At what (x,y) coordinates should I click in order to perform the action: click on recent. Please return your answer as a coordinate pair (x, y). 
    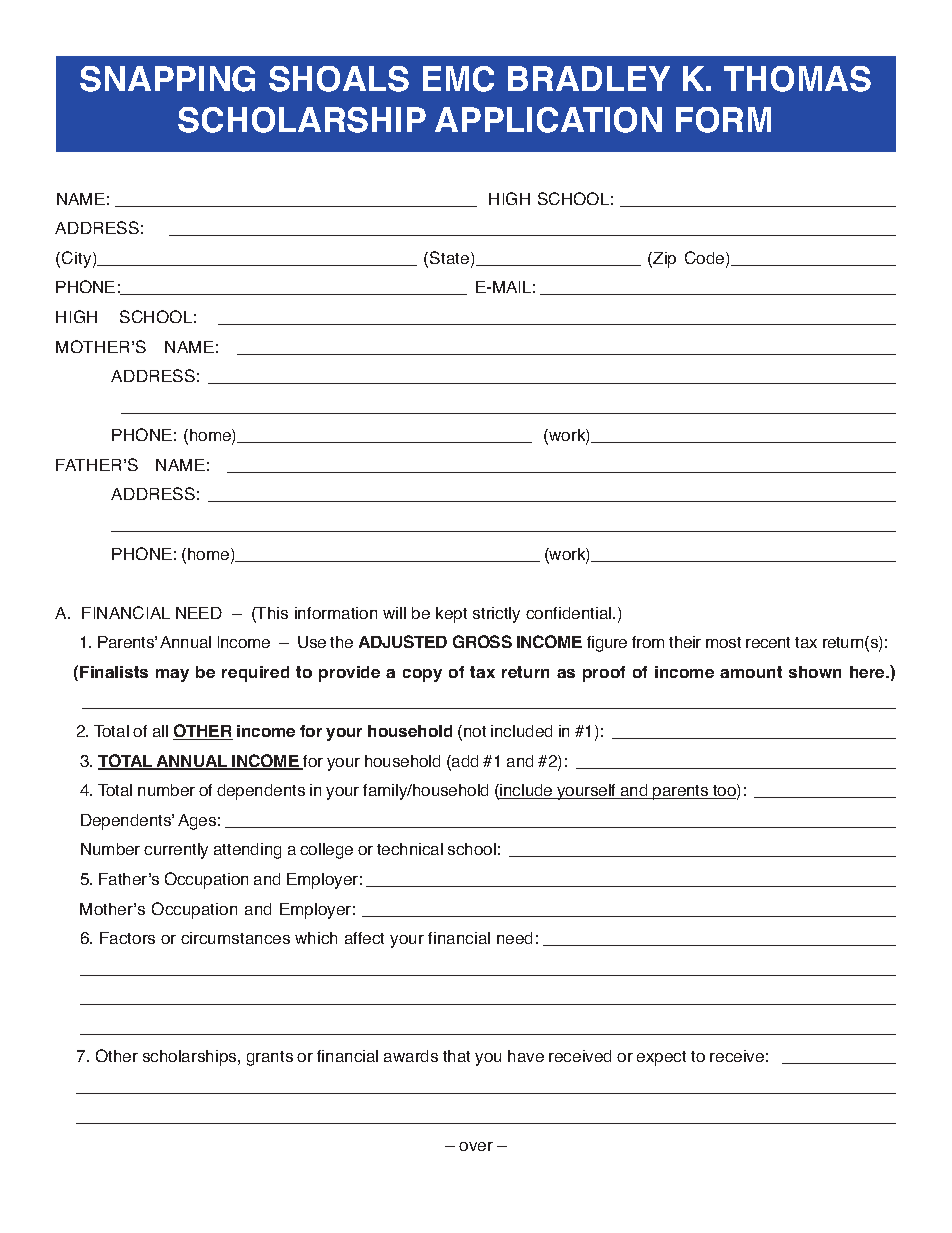
    Looking at the image, I should click on (768, 642).
